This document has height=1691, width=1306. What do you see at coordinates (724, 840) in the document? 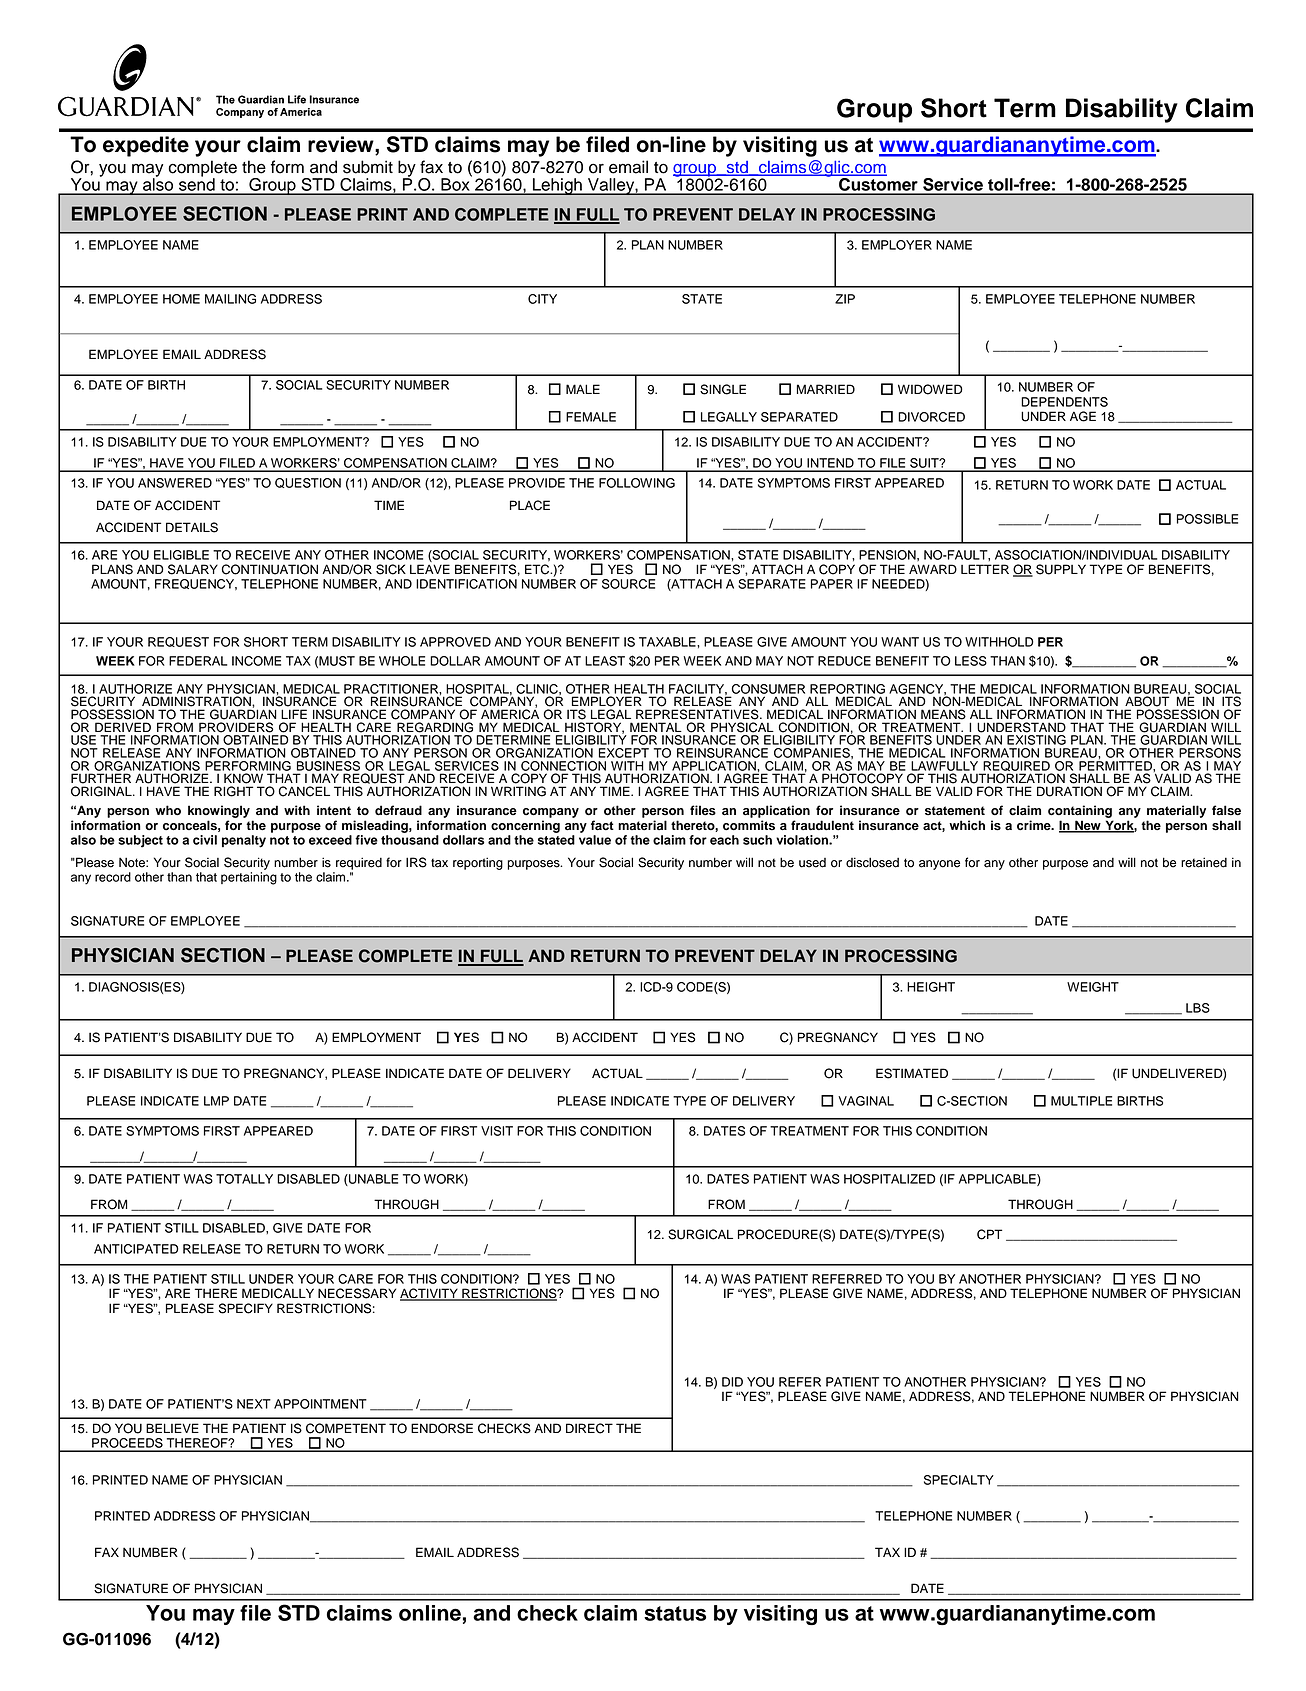
I see `each` at bounding box center [724, 840].
